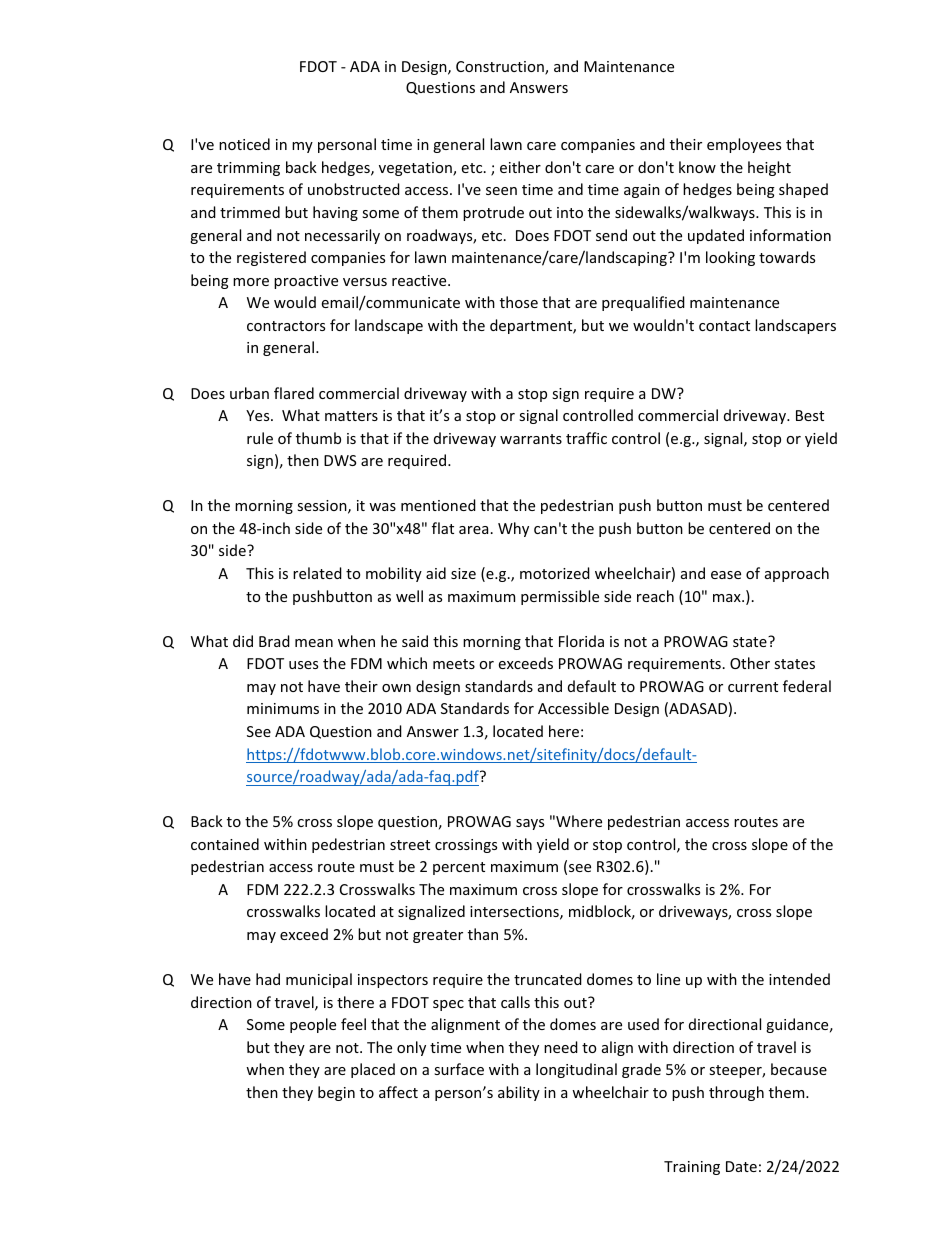  Describe the element at coordinates (501, 68) in the page. I see `Construction` at that location.
